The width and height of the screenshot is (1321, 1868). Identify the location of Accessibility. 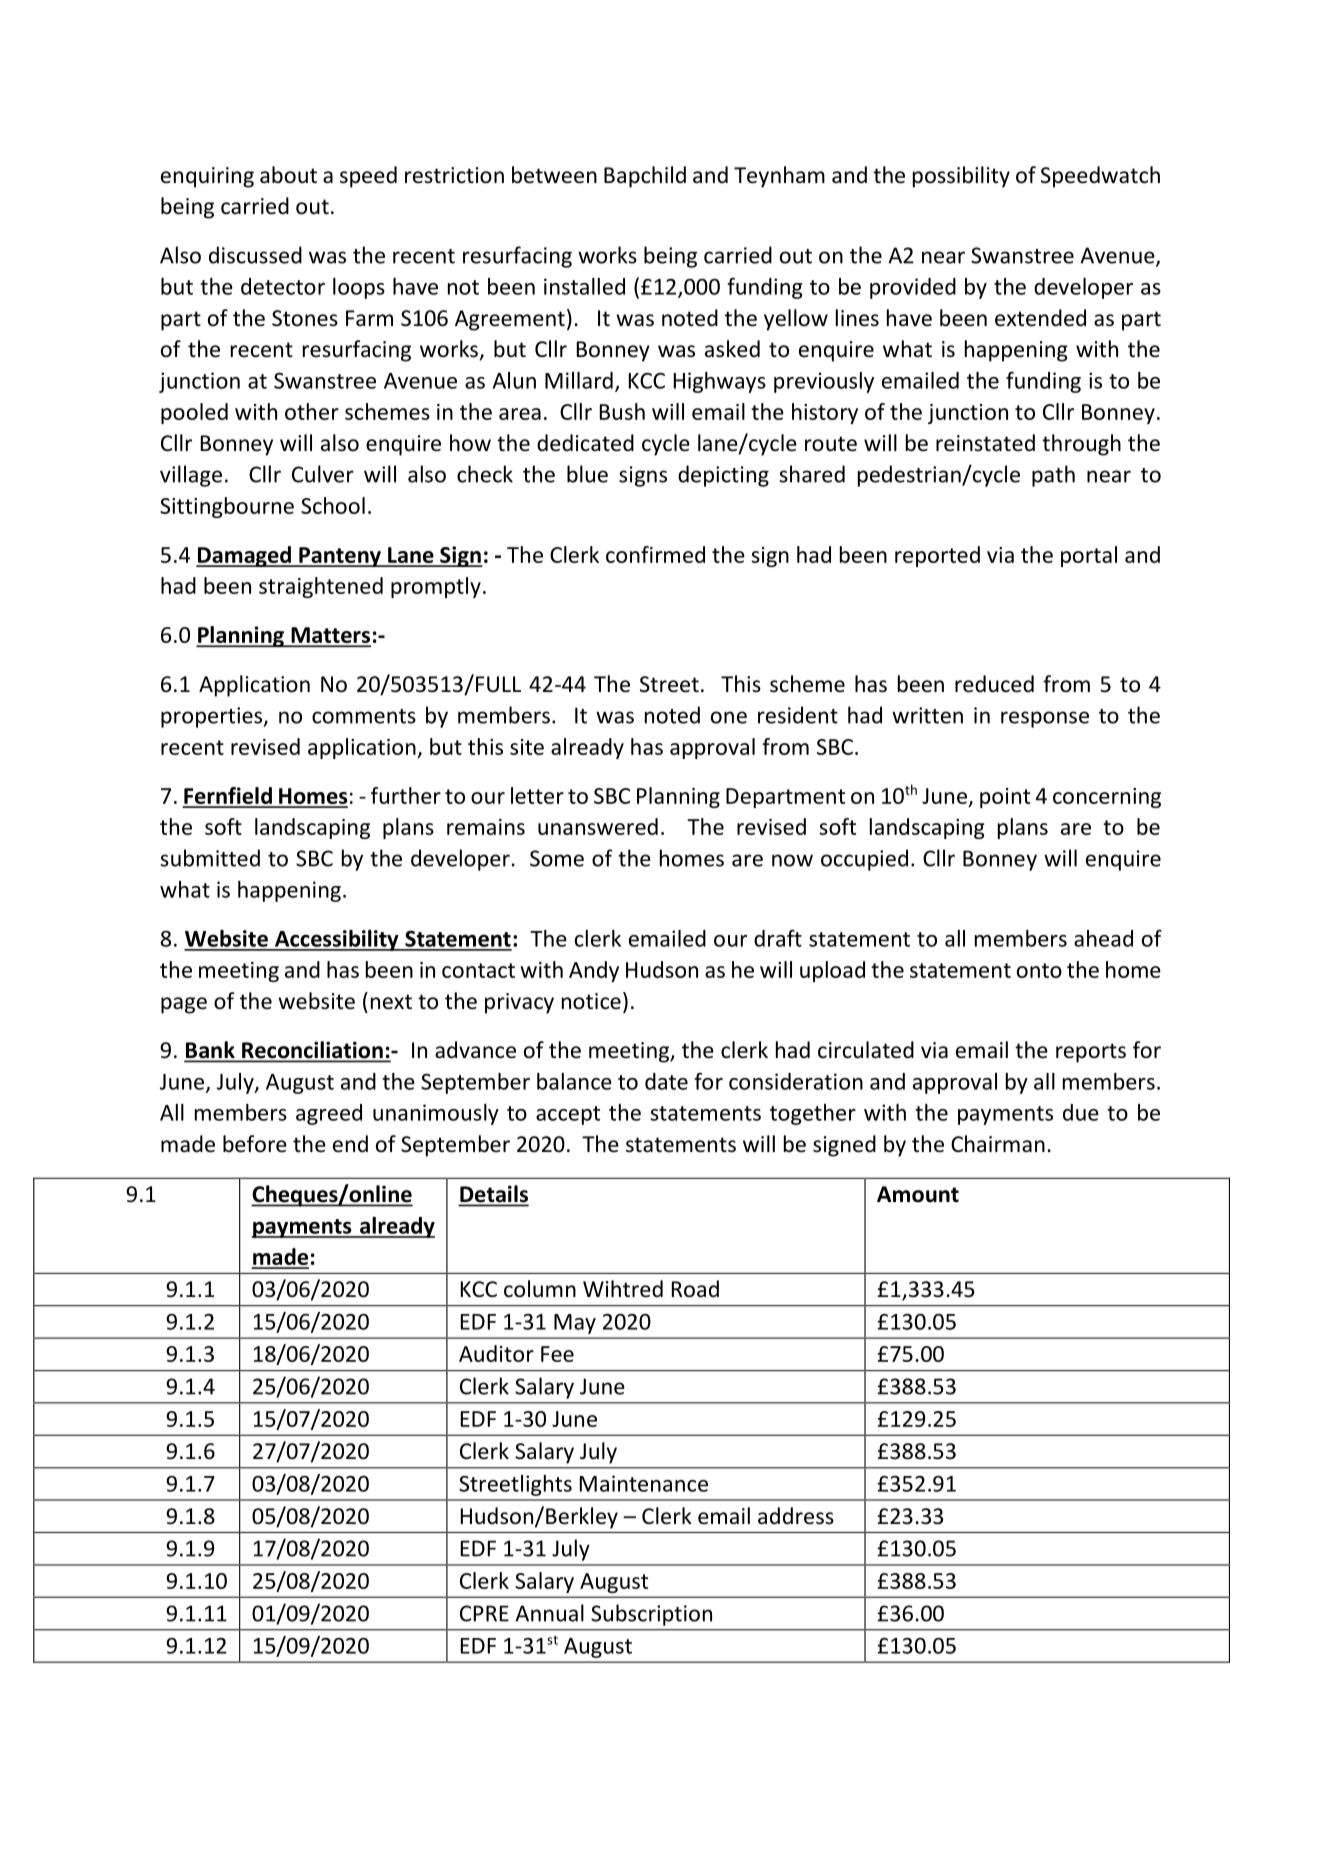
(337, 940).
